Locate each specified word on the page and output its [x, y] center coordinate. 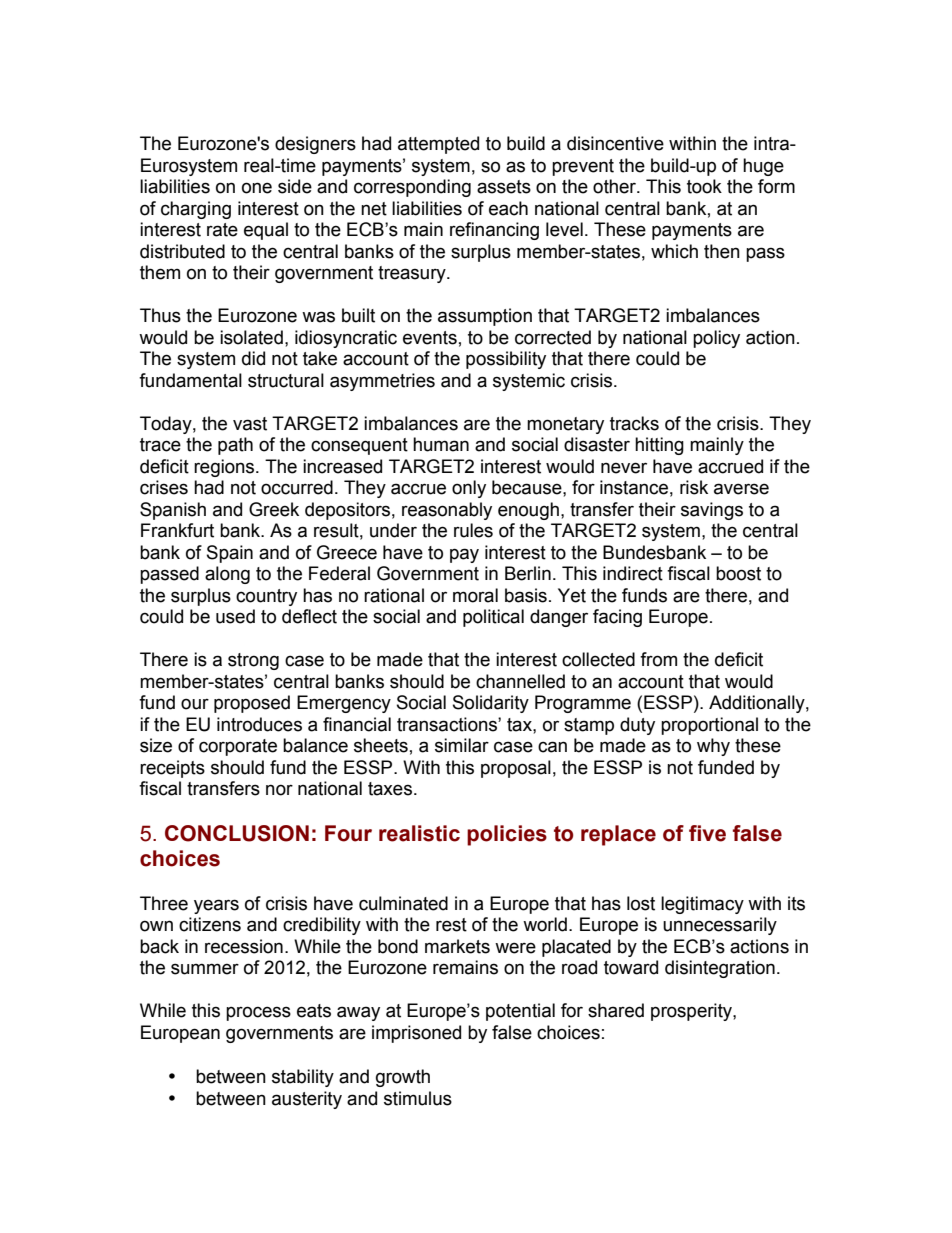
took [704, 186]
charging [196, 210]
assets [504, 187]
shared [616, 1010]
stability [303, 1078]
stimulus [418, 1098]
